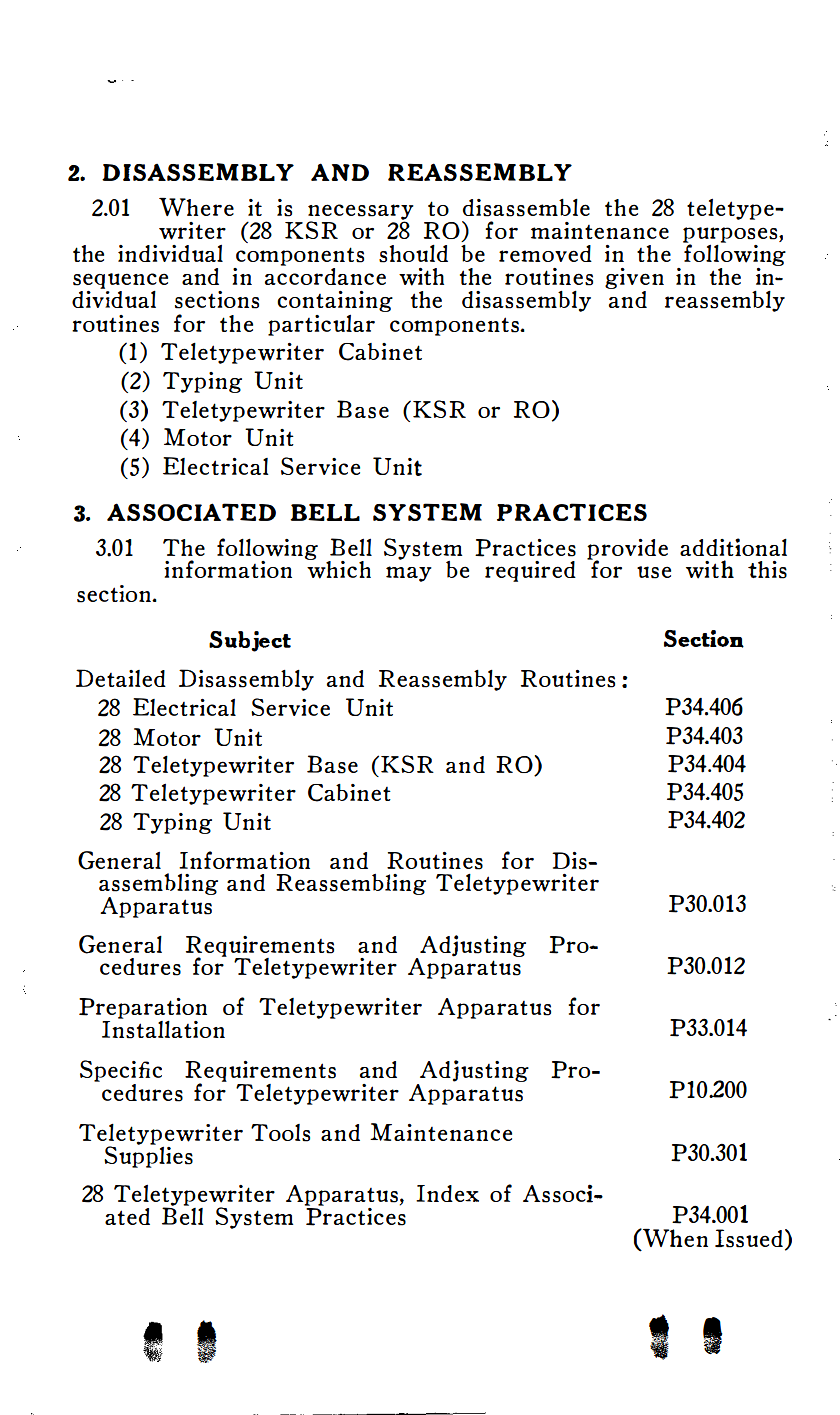 Image resolution: width=840 pixels, height=1415 pixels. I want to click on should, so click(413, 254).
